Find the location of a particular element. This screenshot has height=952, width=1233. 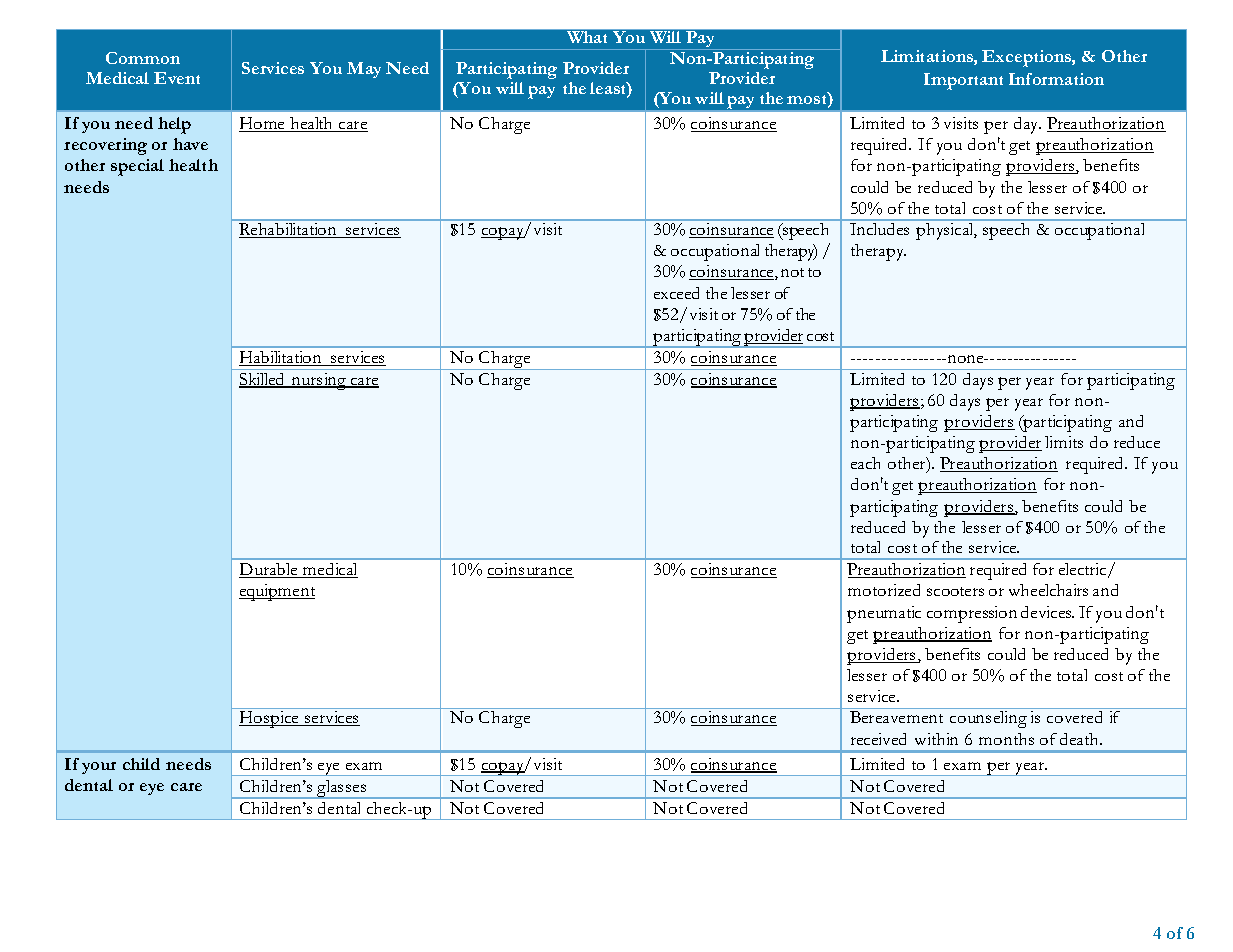

equipment is located at coordinates (277, 592).
